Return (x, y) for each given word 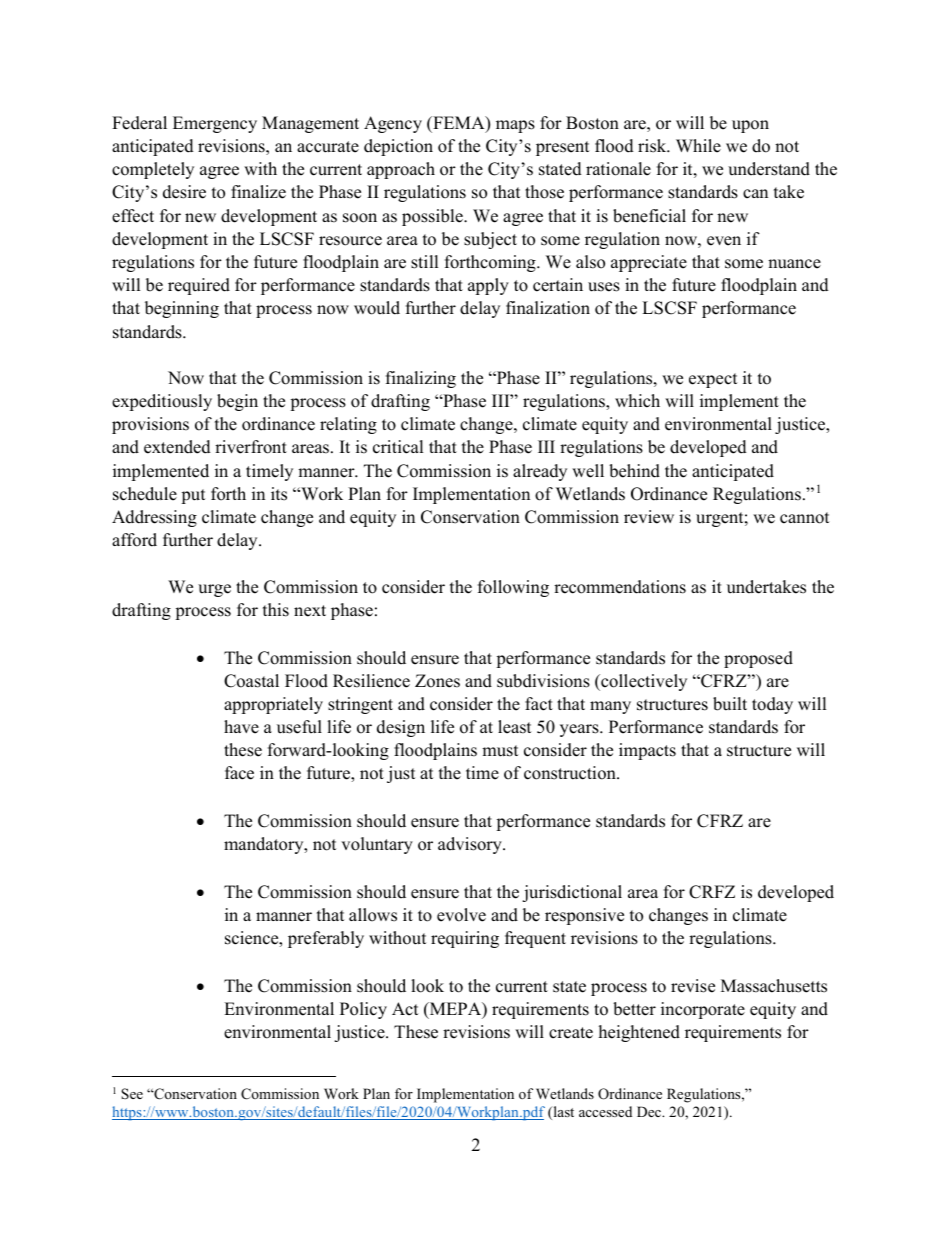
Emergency (215, 124)
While (698, 146)
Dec (650, 1111)
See (132, 1093)
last (562, 1113)
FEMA (459, 124)
